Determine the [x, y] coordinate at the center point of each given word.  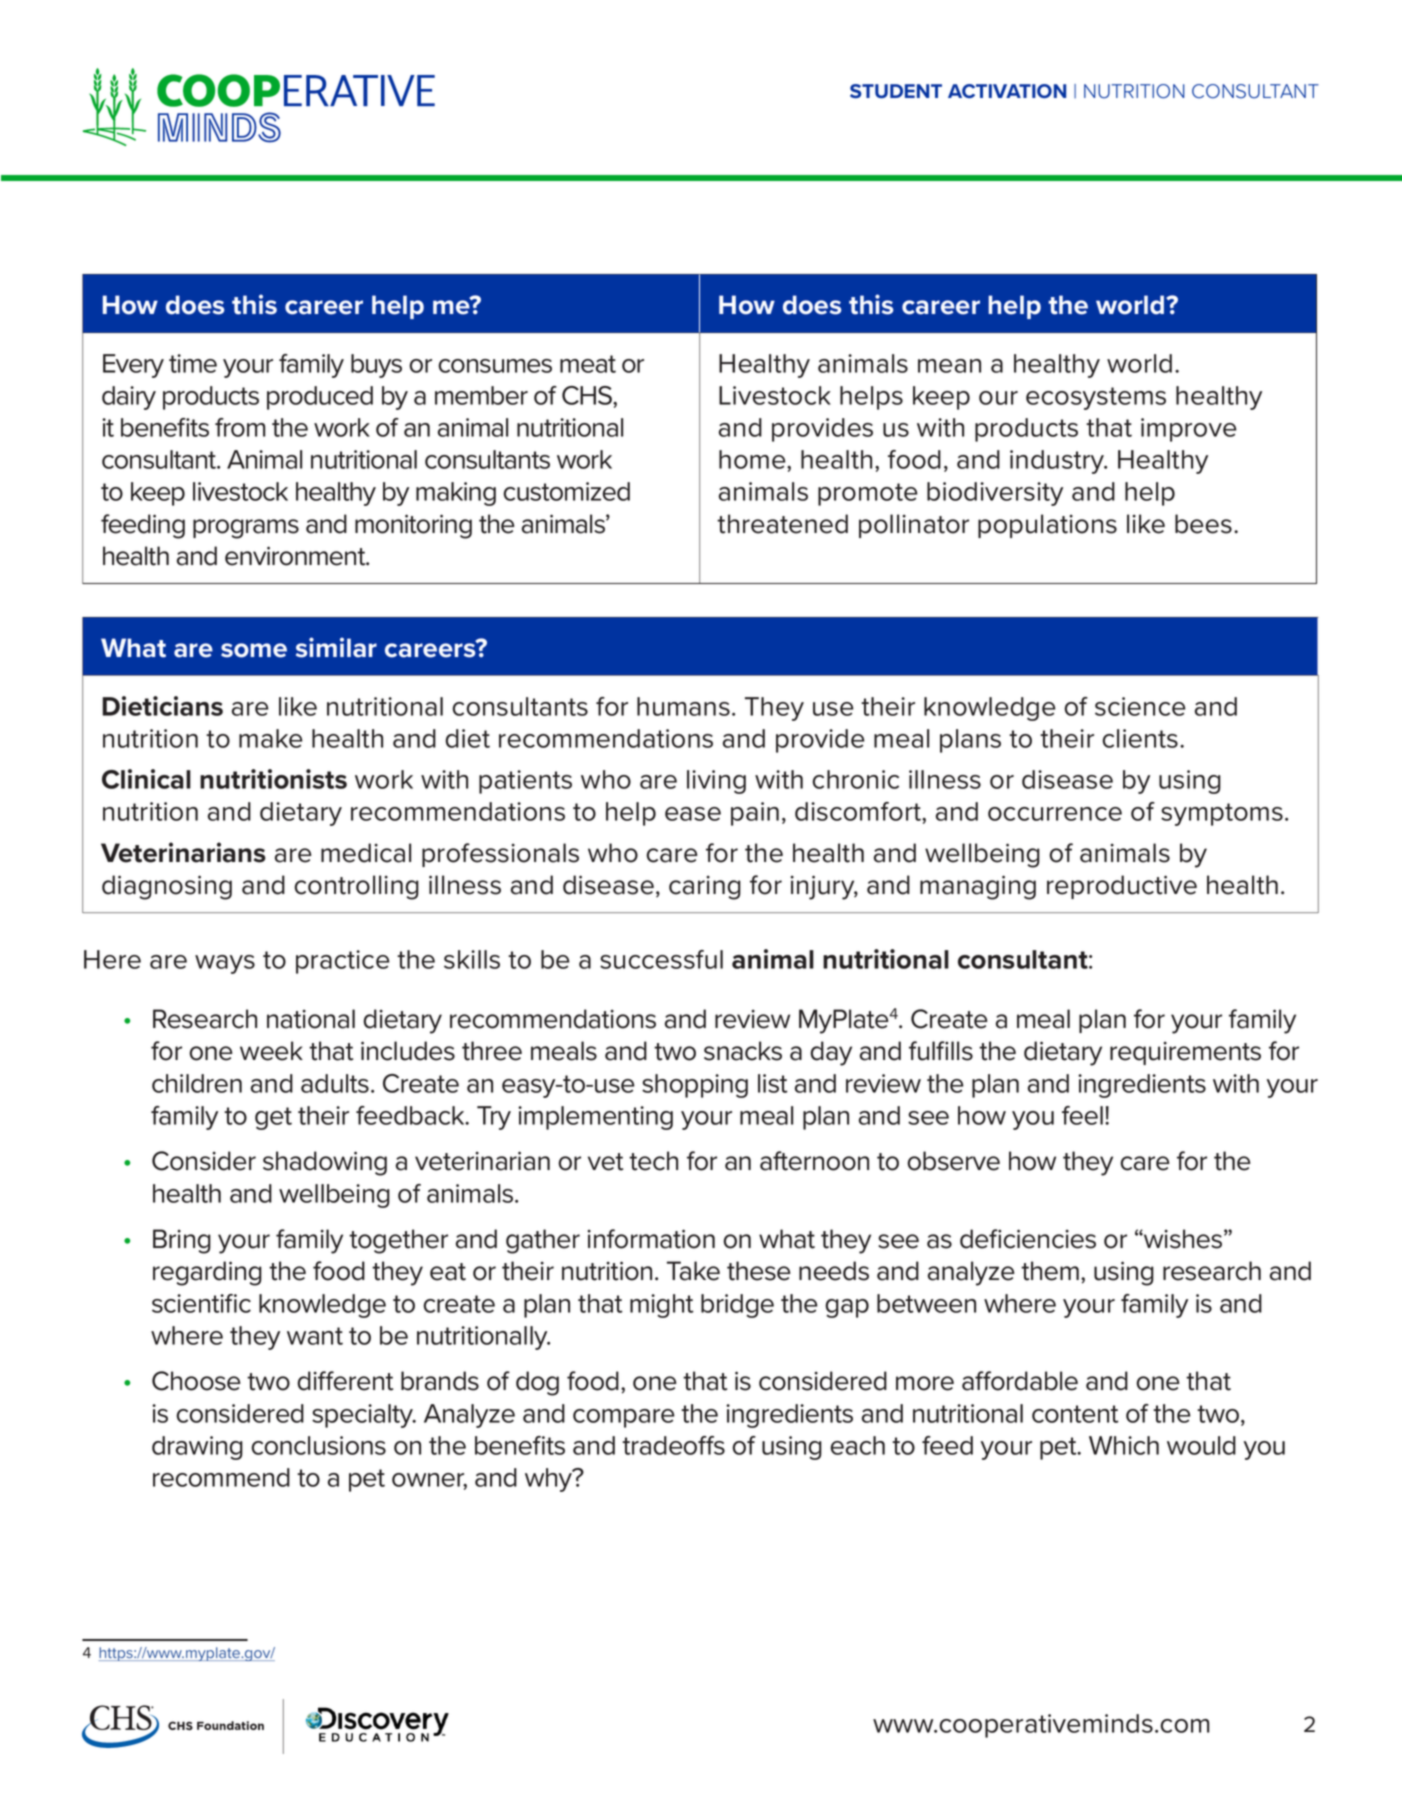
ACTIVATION [1007, 91]
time [193, 363]
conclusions [319, 1445]
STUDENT [896, 91]
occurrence [1055, 814]
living [716, 782]
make [271, 738]
